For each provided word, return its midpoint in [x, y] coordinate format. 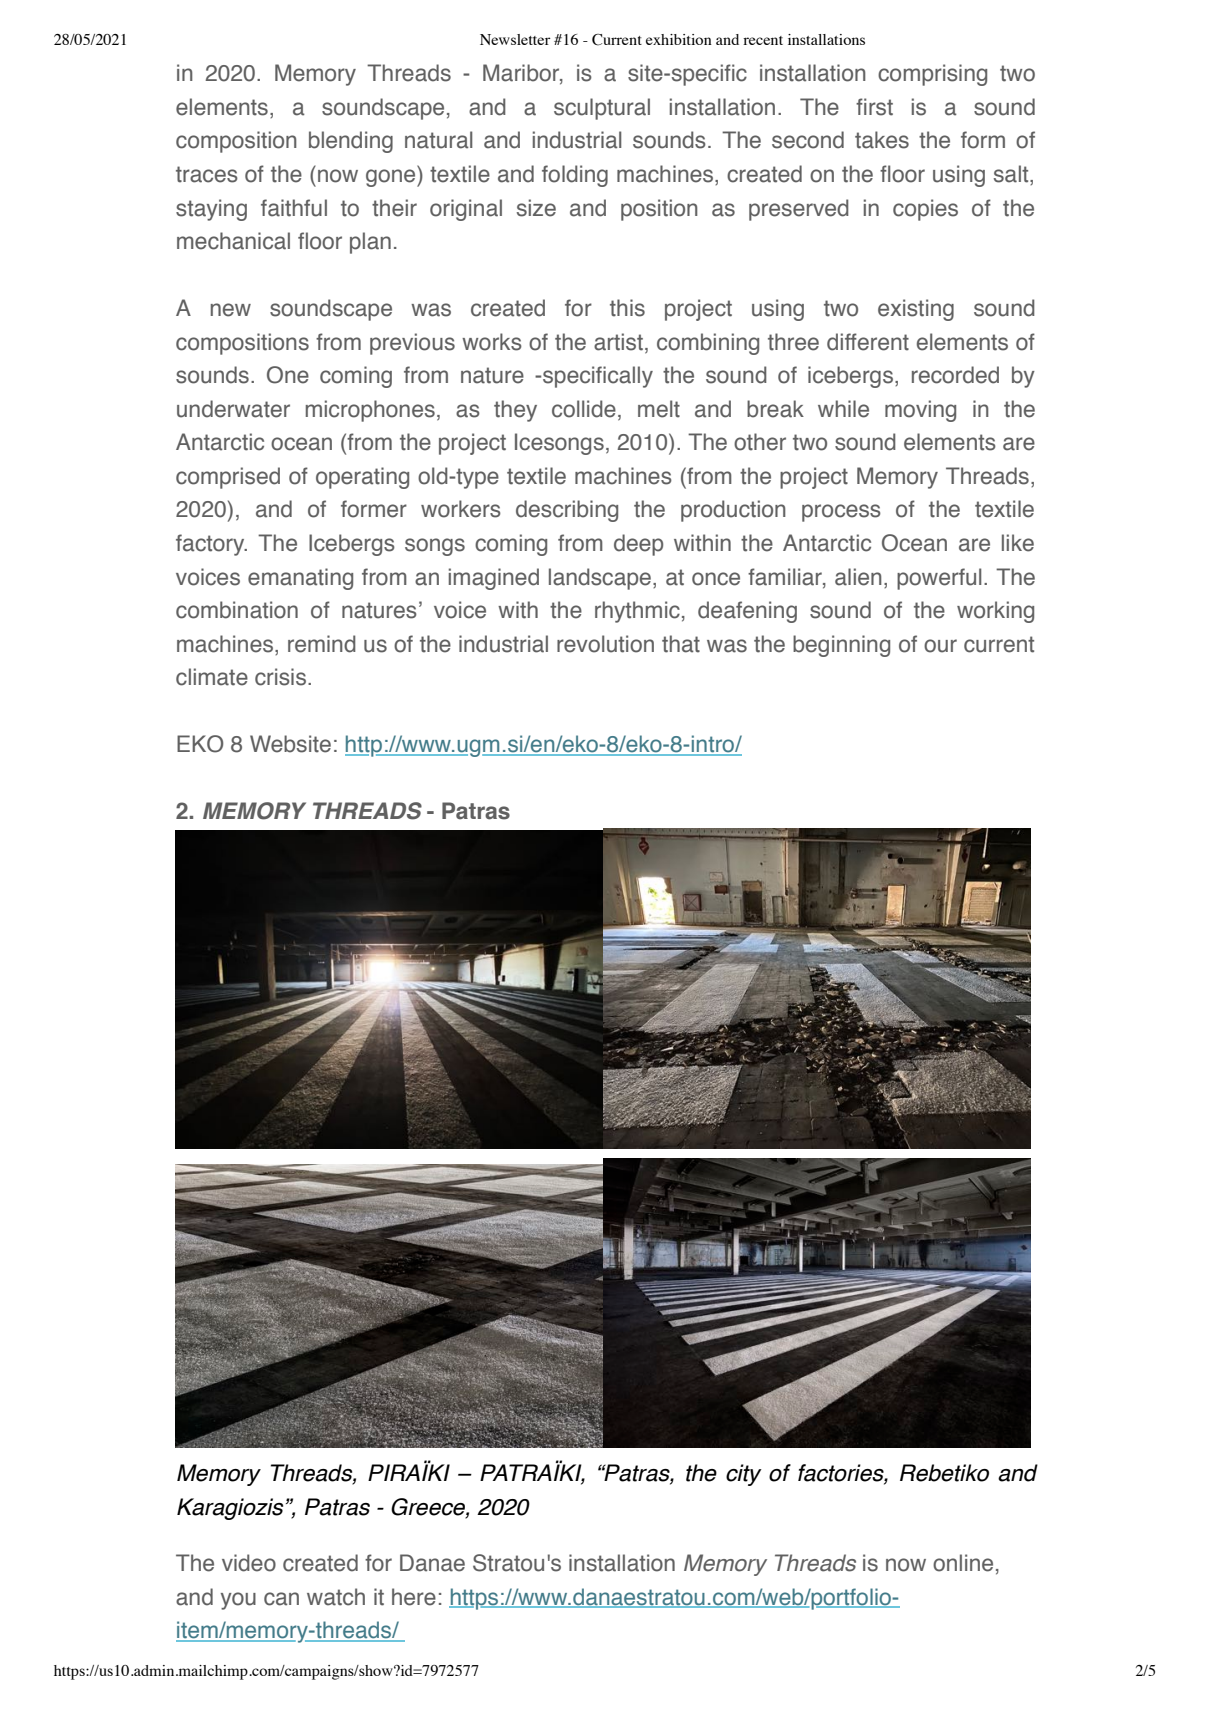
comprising [932, 75]
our [940, 646]
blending [351, 142]
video [249, 1563]
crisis [282, 677]
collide [584, 409]
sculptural [602, 109]
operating [362, 478]
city [744, 1475]
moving [920, 411]
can [281, 1599]
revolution [605, 644]
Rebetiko [944, 1473]
